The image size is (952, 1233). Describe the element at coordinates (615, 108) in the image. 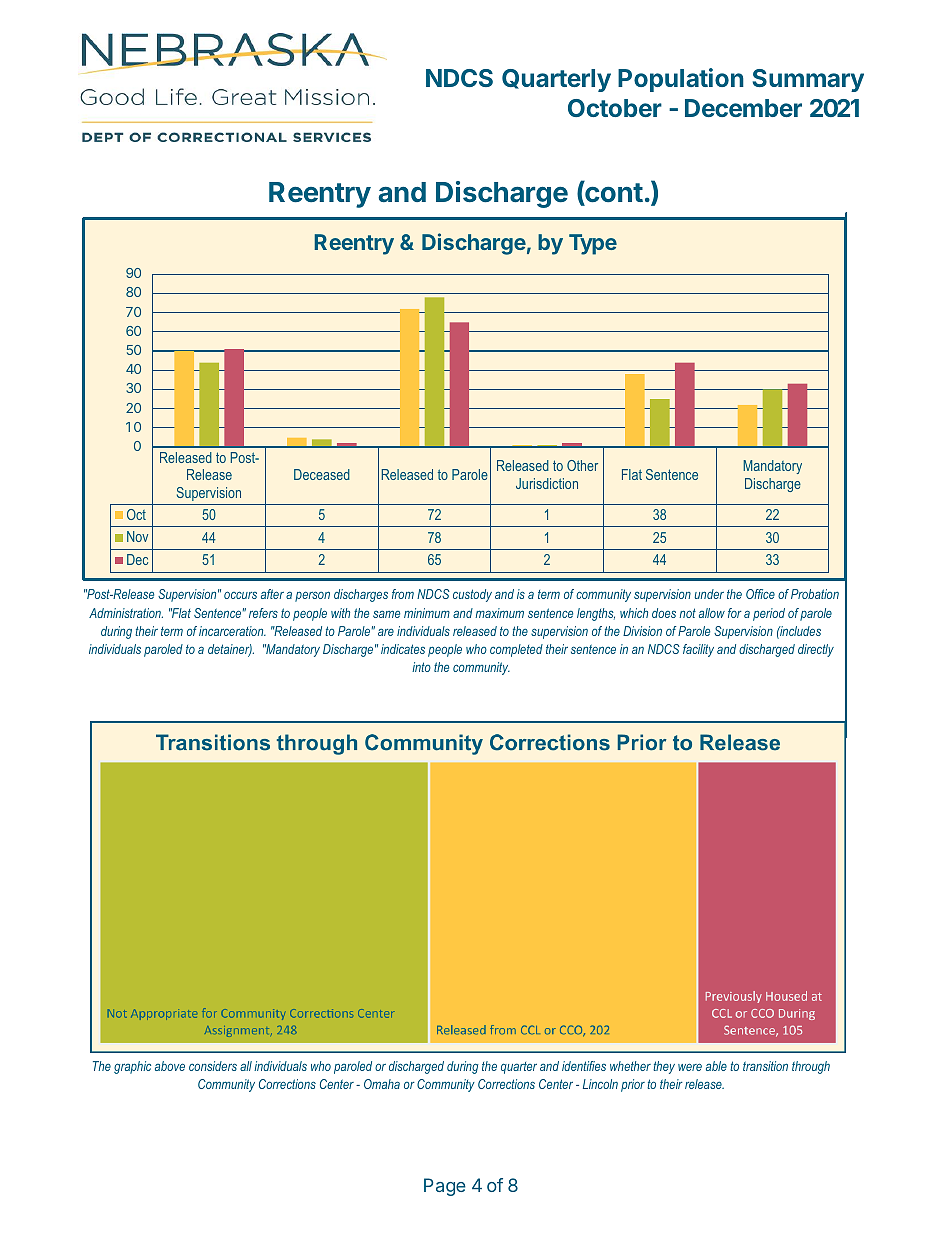

I see `October` at that location.
